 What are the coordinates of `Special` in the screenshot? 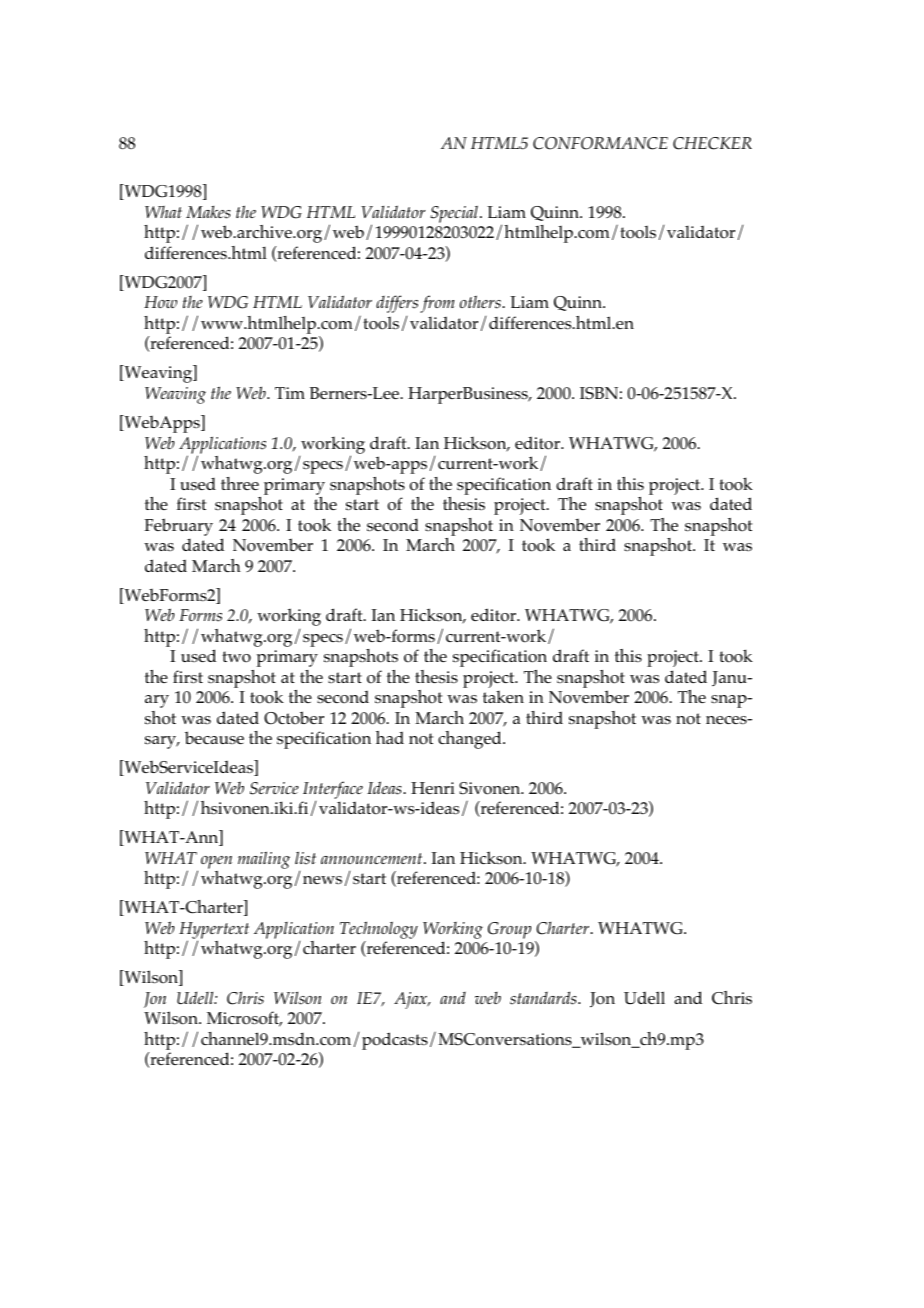 It's located at (454, 214).
